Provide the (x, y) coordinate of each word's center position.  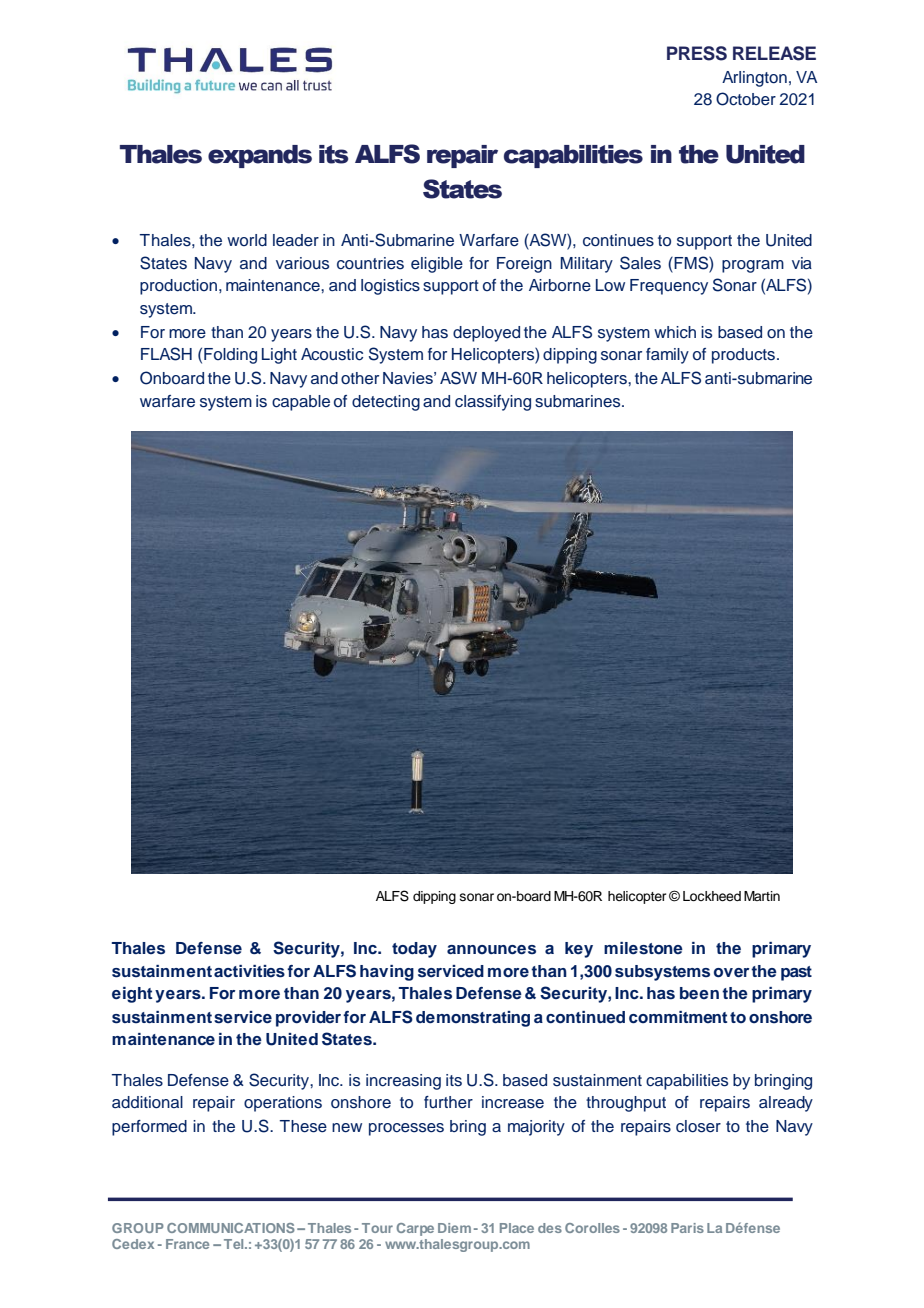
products (743, 356)
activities (249, 971)
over (731, 973)
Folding (230, 356)
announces (491, 950)
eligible (437, 265)
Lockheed (712, 896)
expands (260, 156)
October (746, 99)
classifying (493, 403)
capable (301, 403)
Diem (454, 1228)
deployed (486, 334)
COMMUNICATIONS (231, 1228)
